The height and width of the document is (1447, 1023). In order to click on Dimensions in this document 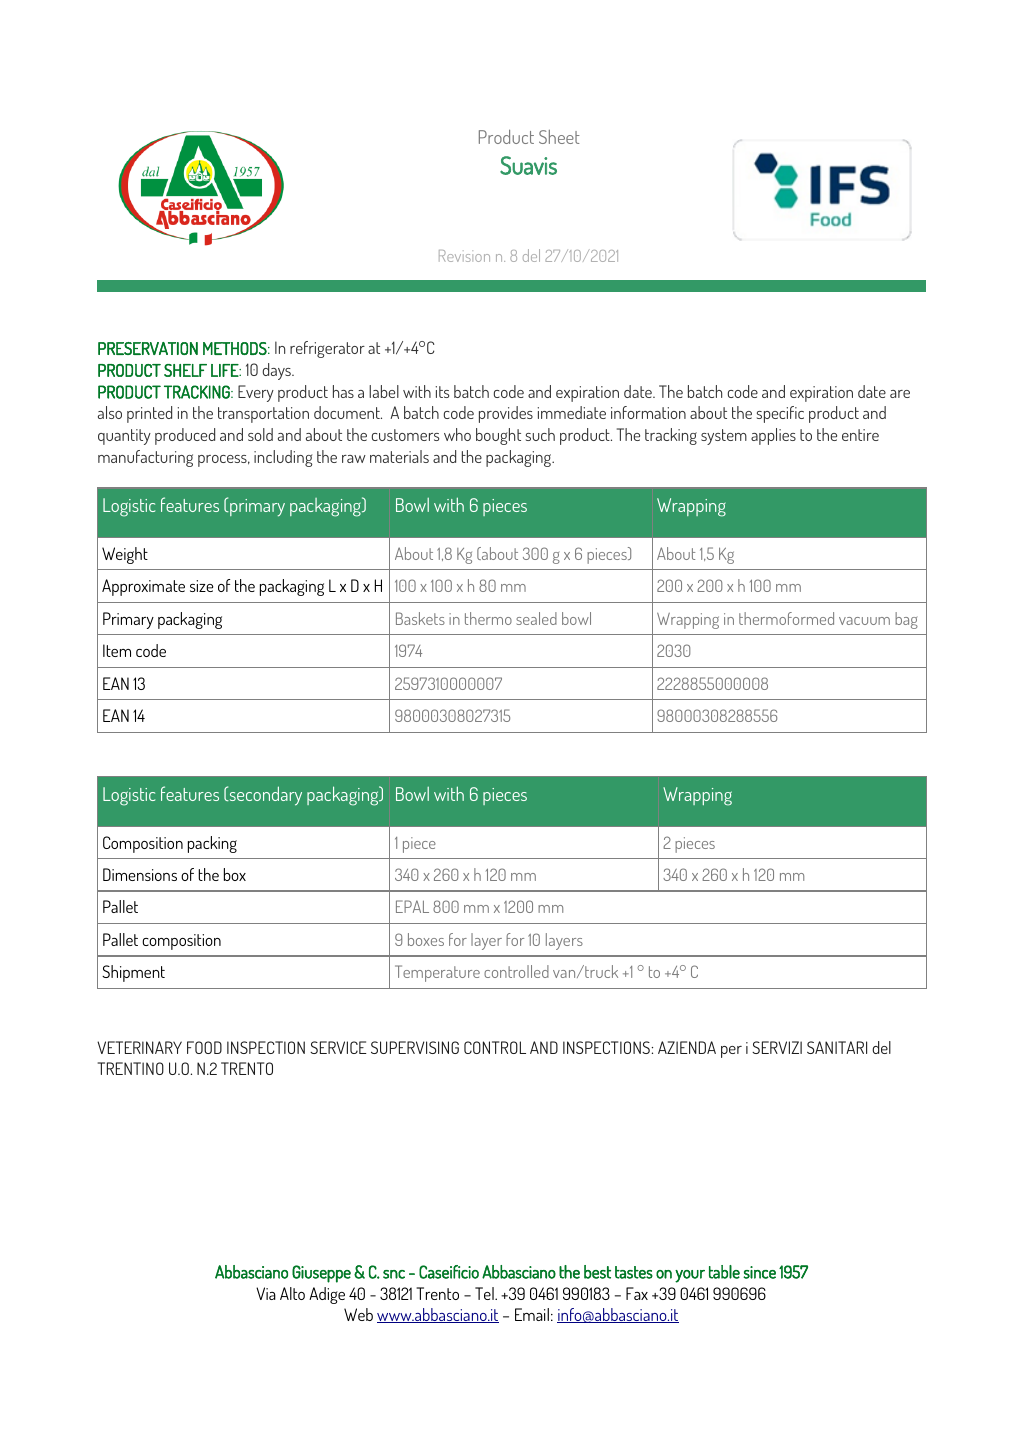, I will do `click(140, 874)`.
